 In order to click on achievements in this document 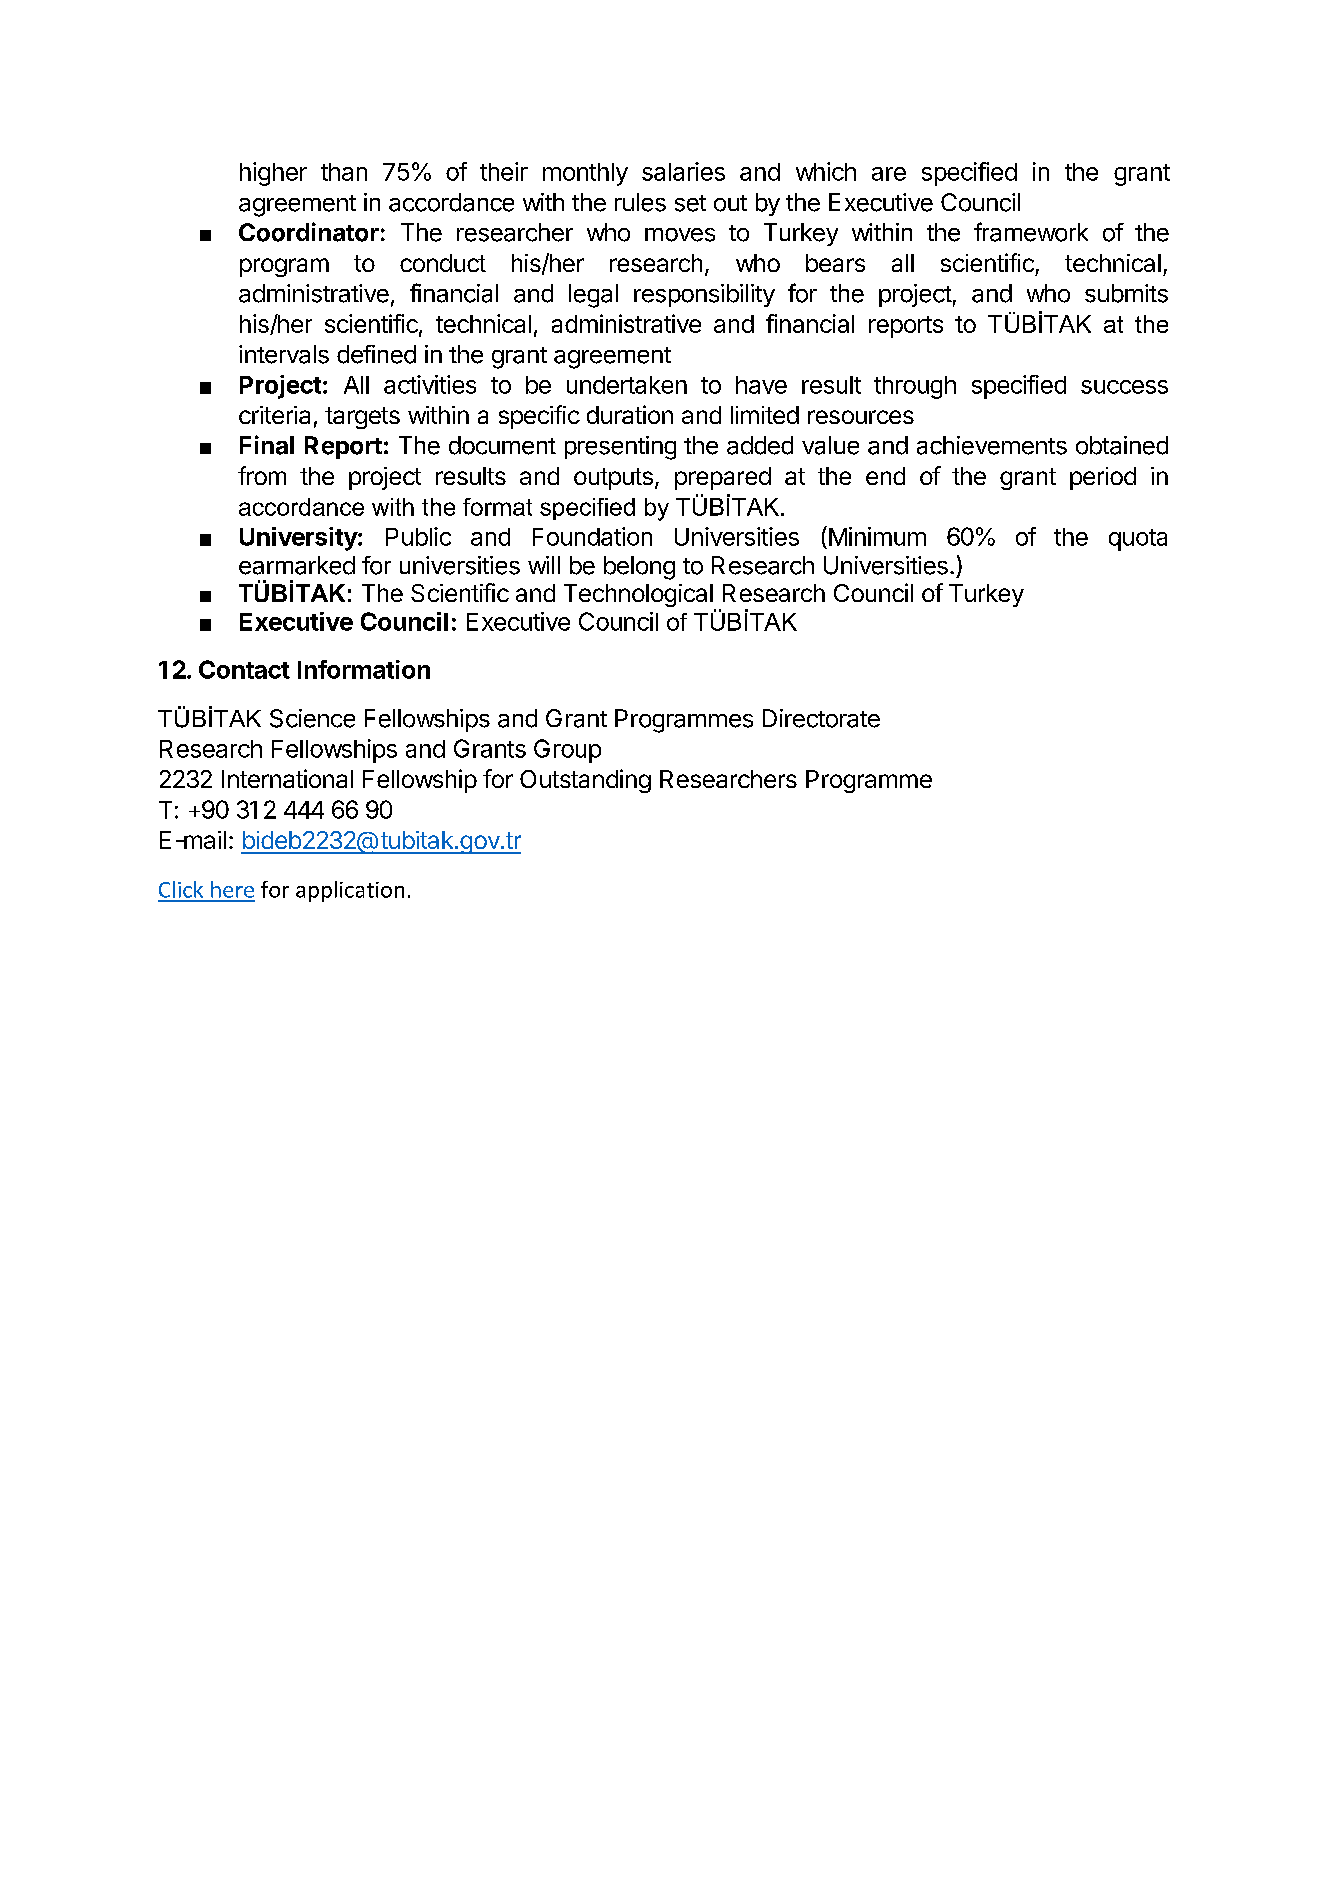, I will do `click(992, 445)`.
